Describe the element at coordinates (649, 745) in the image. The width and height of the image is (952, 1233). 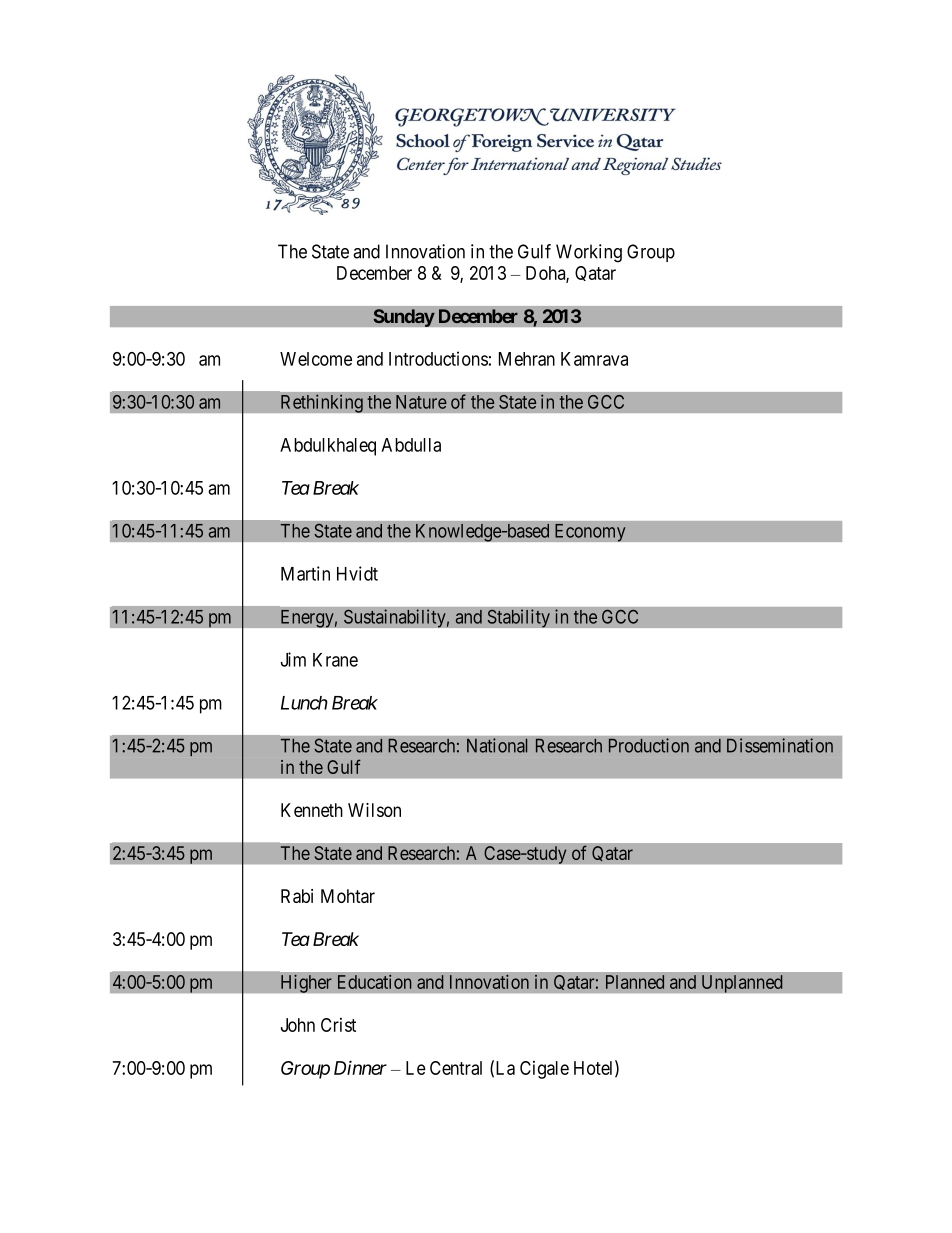
I see `Production` at that location.
